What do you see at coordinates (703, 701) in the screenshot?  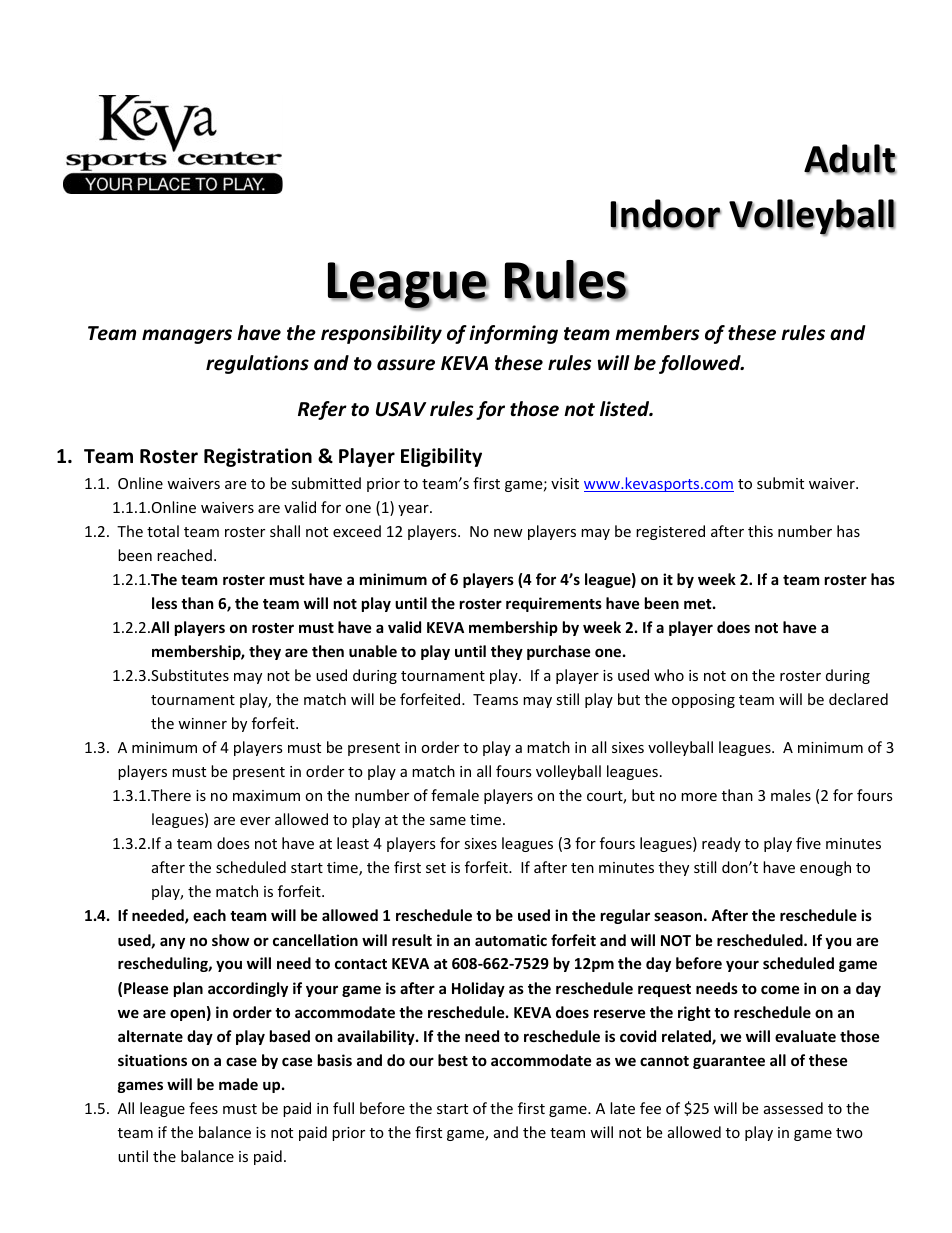 I see `opposing` at bounding box center [703, 701].
